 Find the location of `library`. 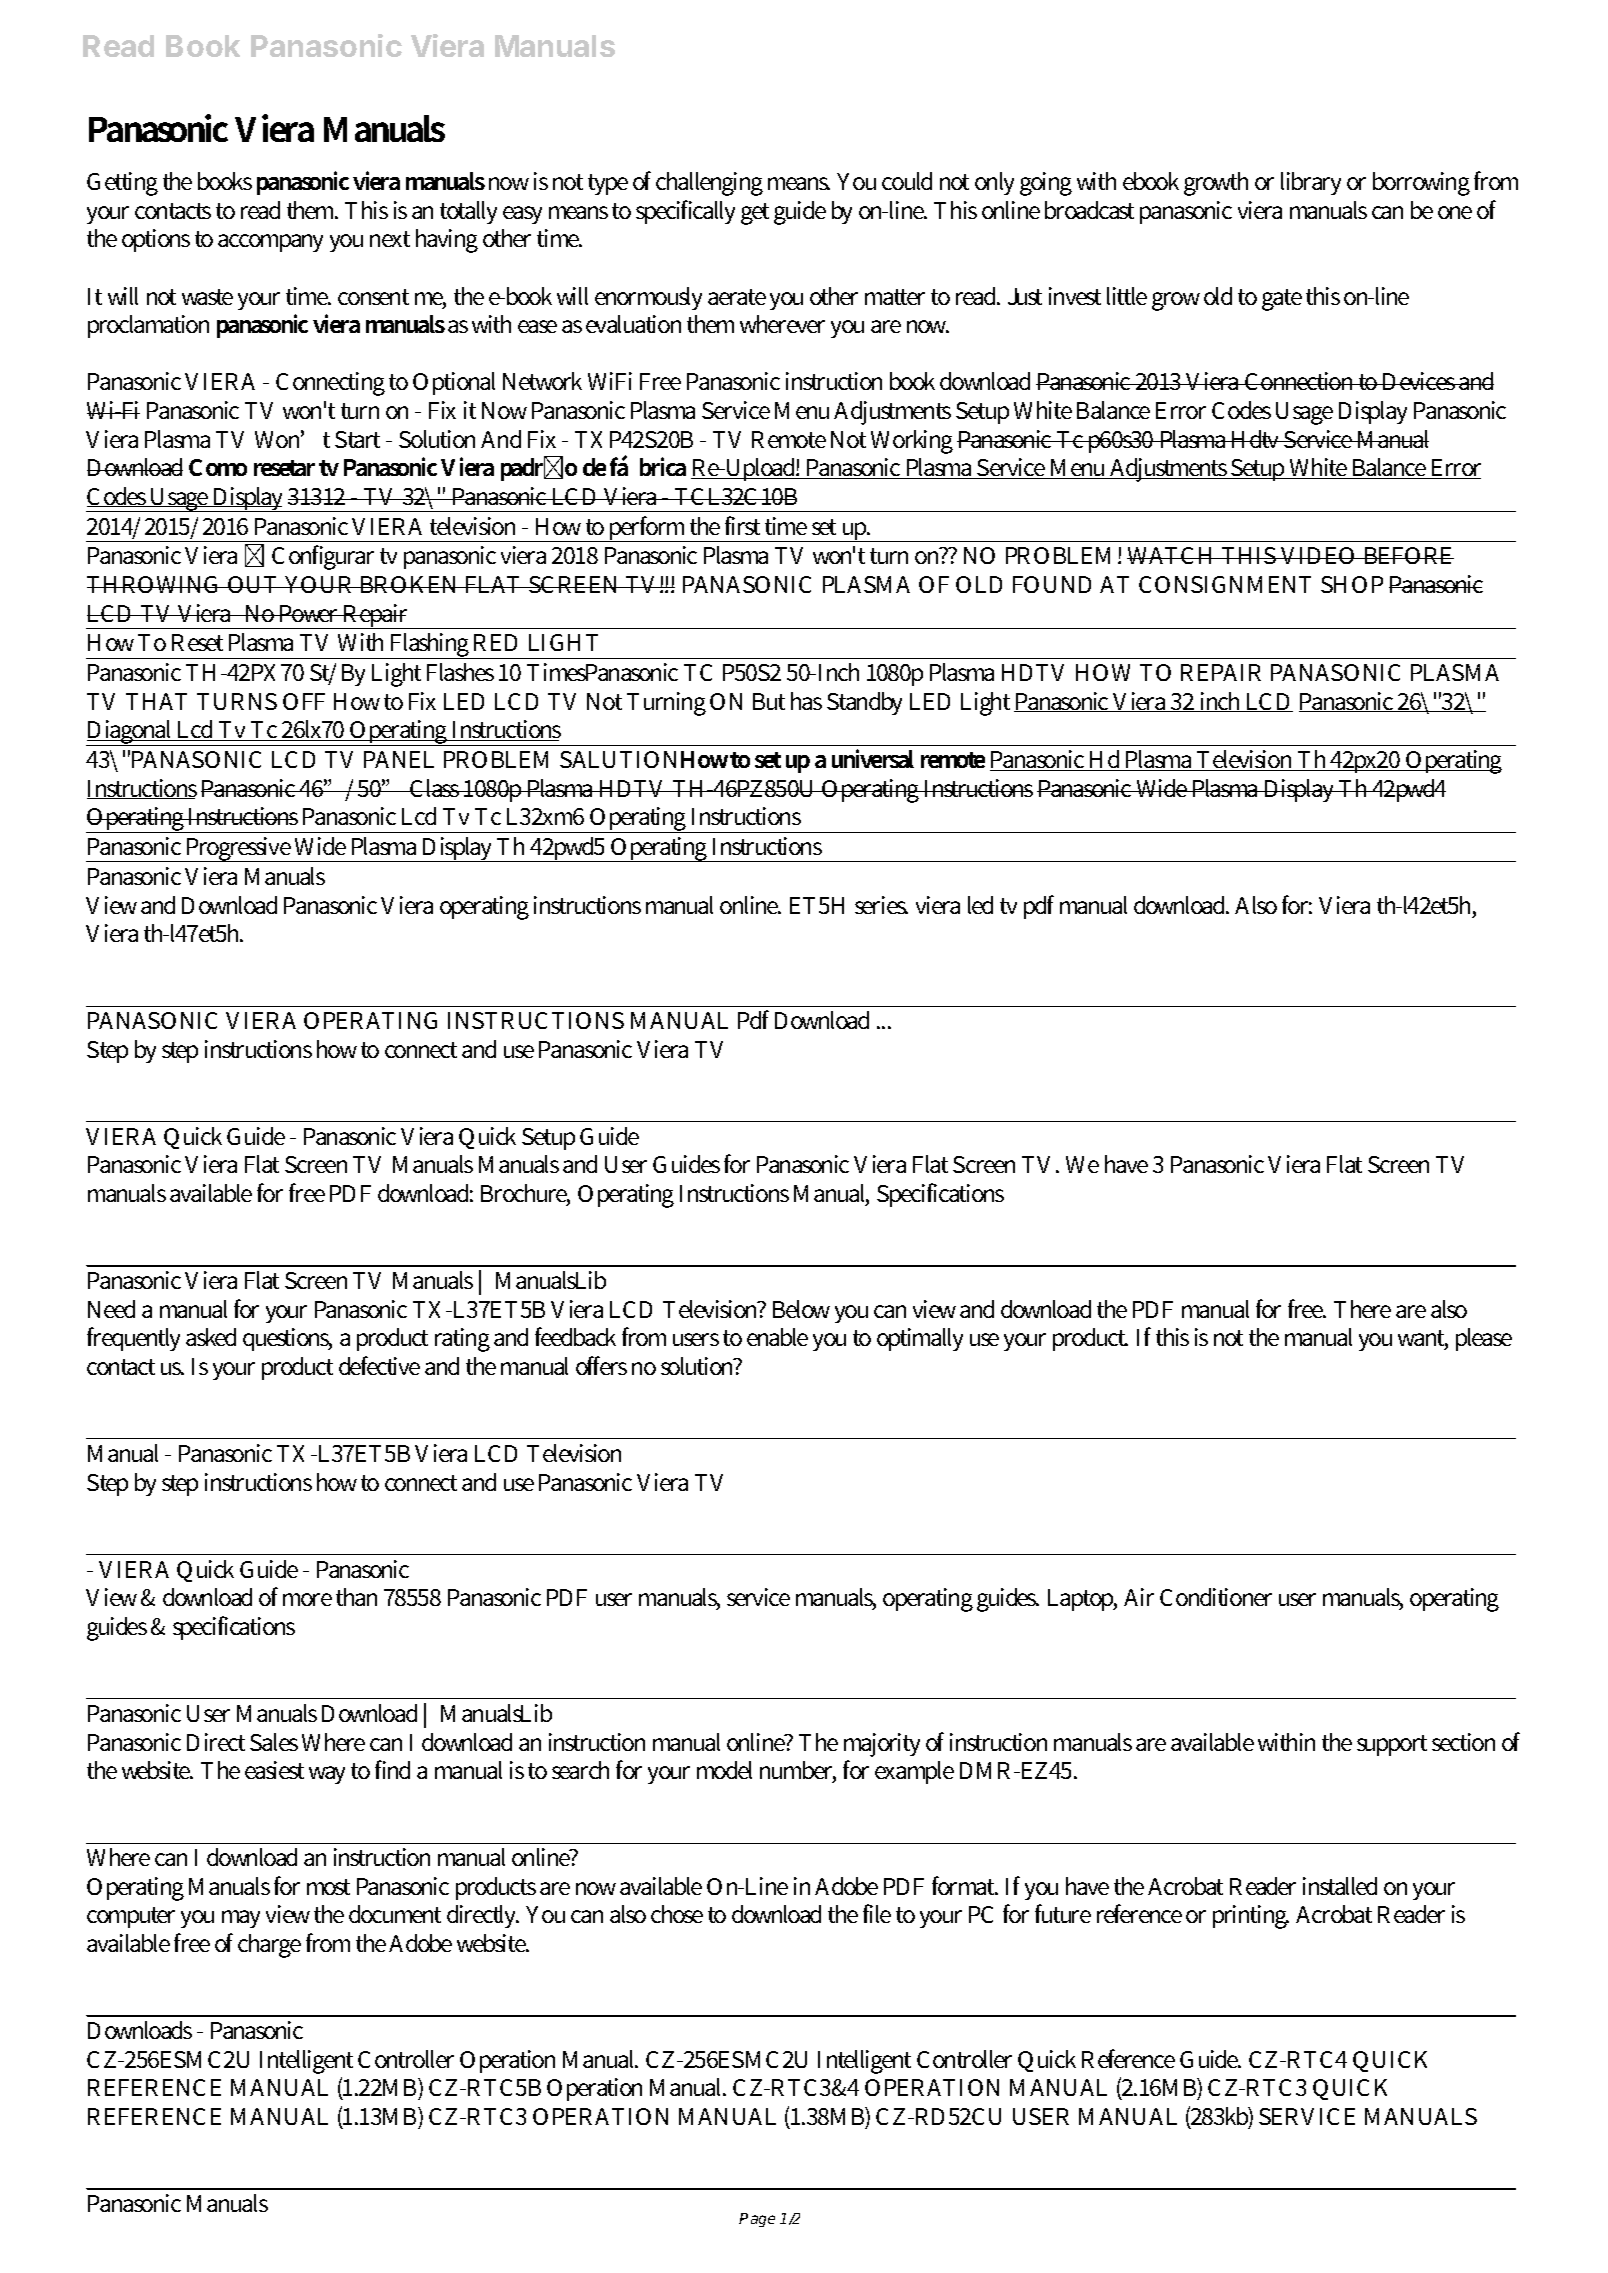

library is located at coordinates (1311, 183).
